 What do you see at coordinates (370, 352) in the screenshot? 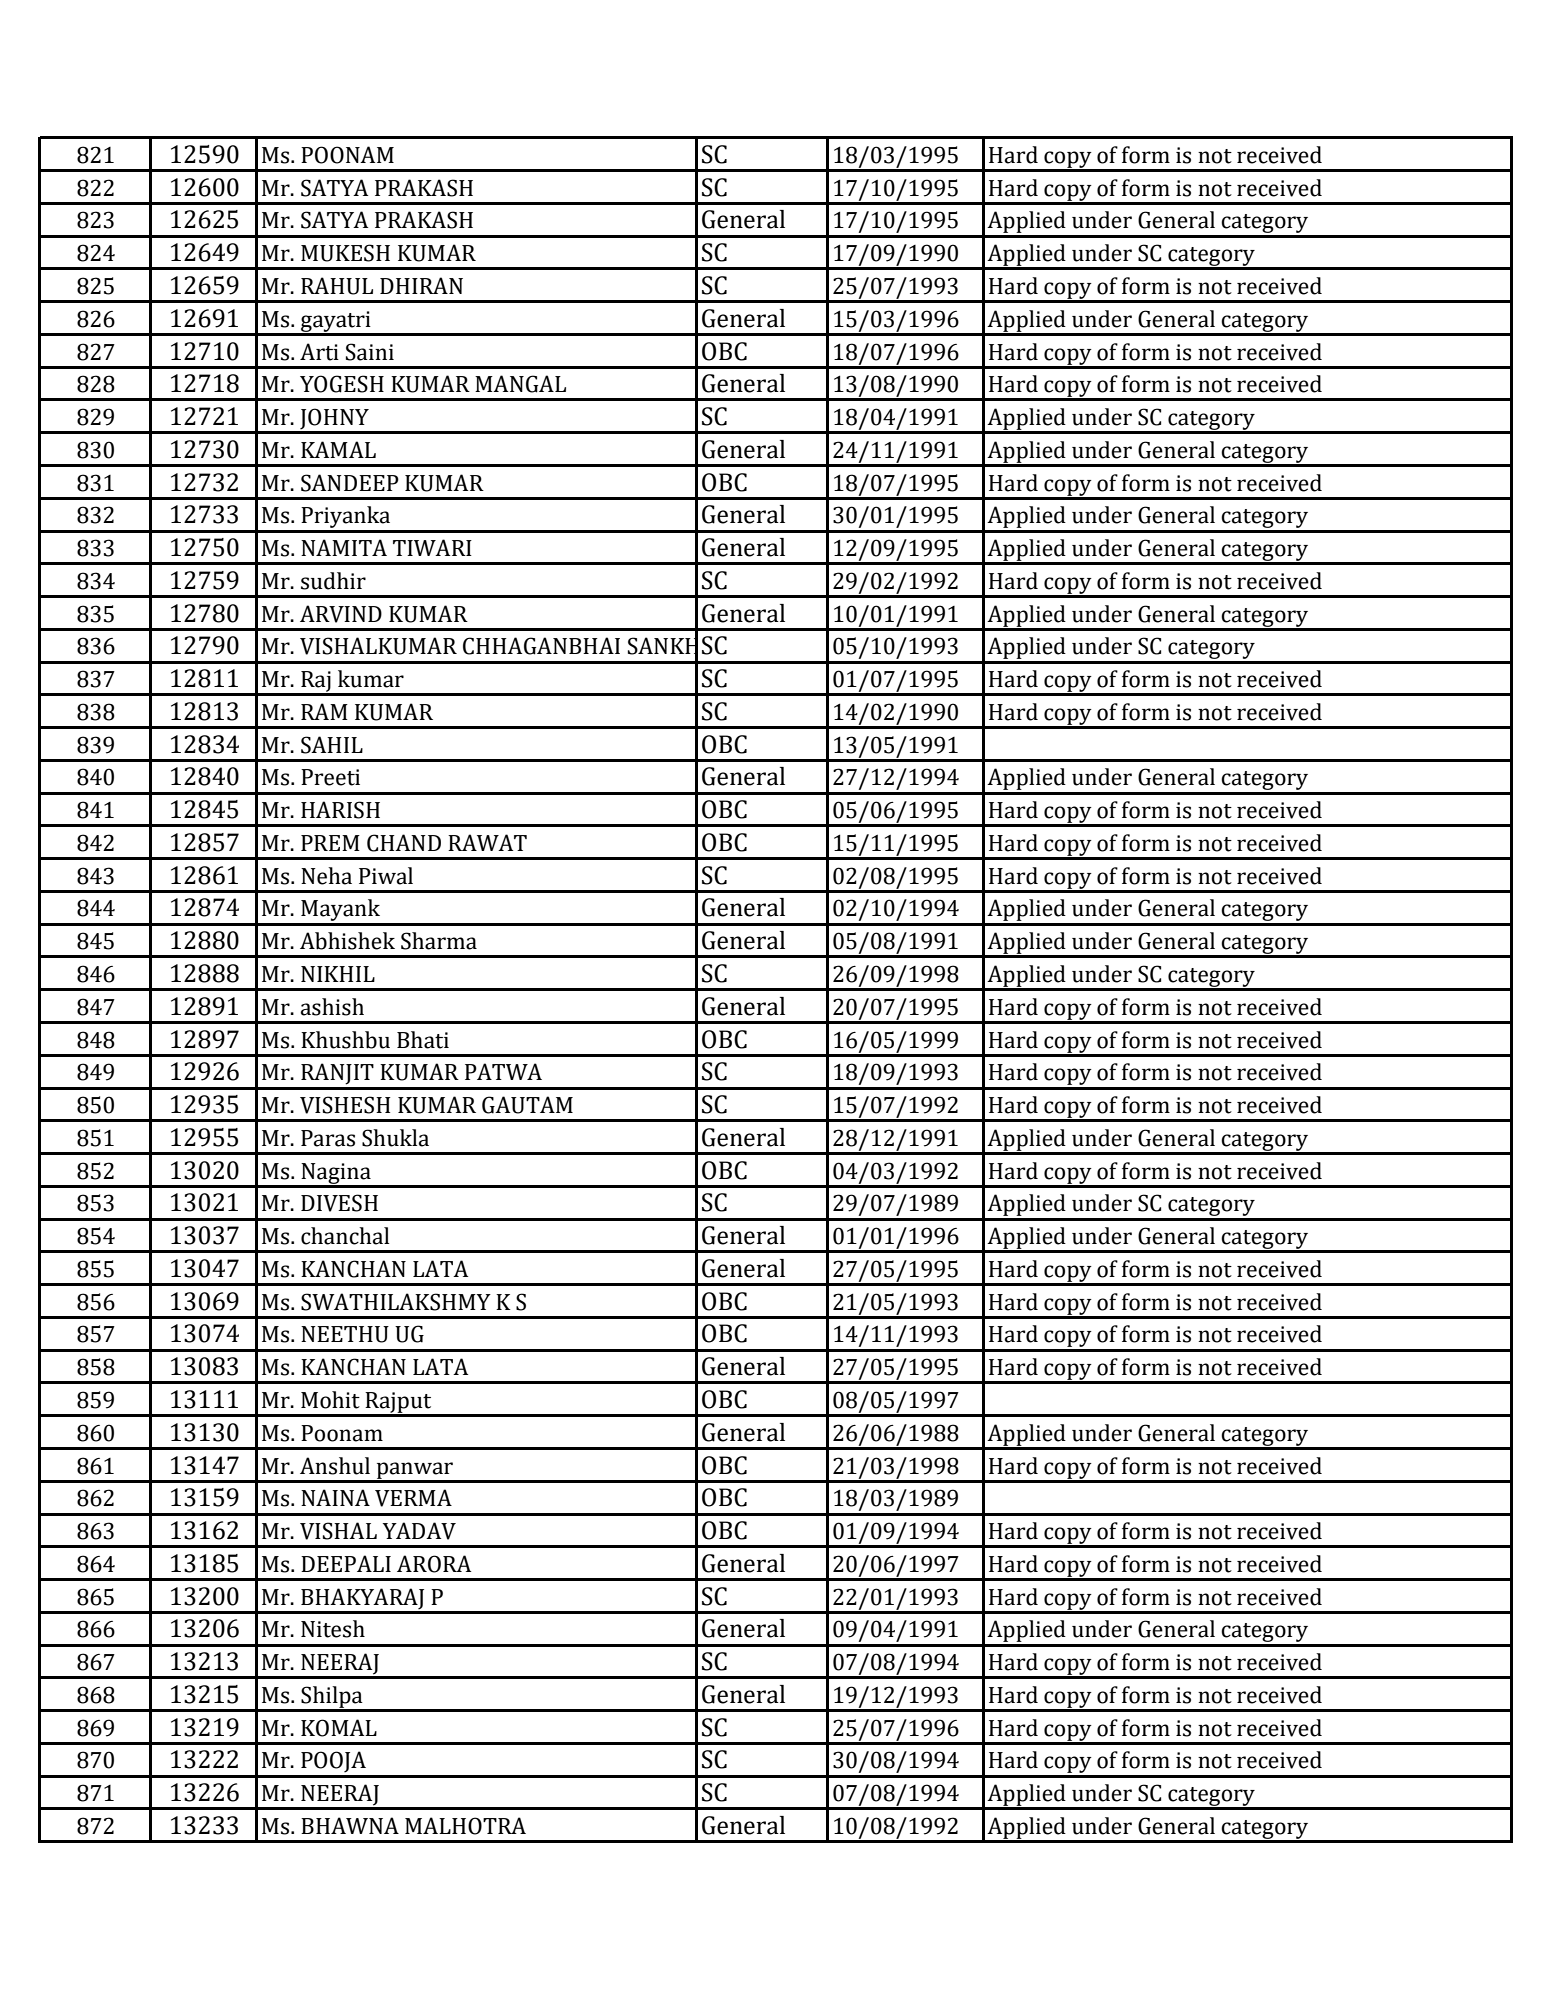
I see `Saini` at bounding box center [370, 352].
